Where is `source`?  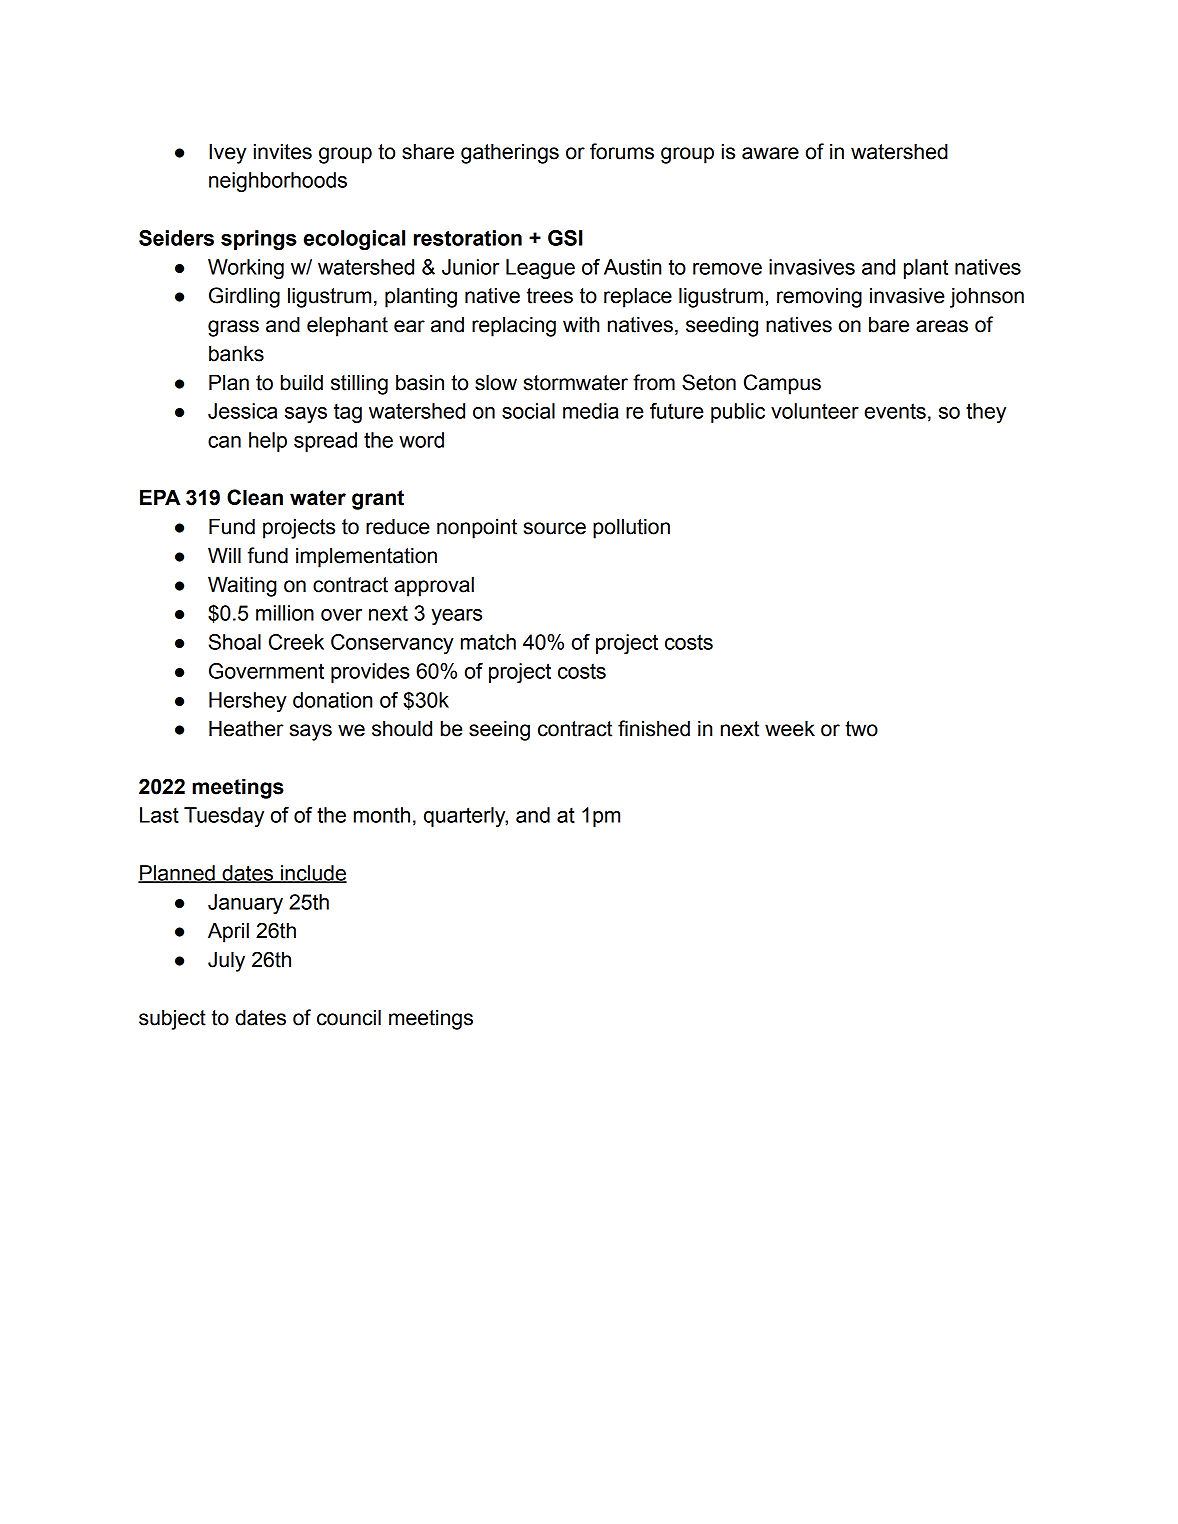
source is located at coordinates (555, 528).
